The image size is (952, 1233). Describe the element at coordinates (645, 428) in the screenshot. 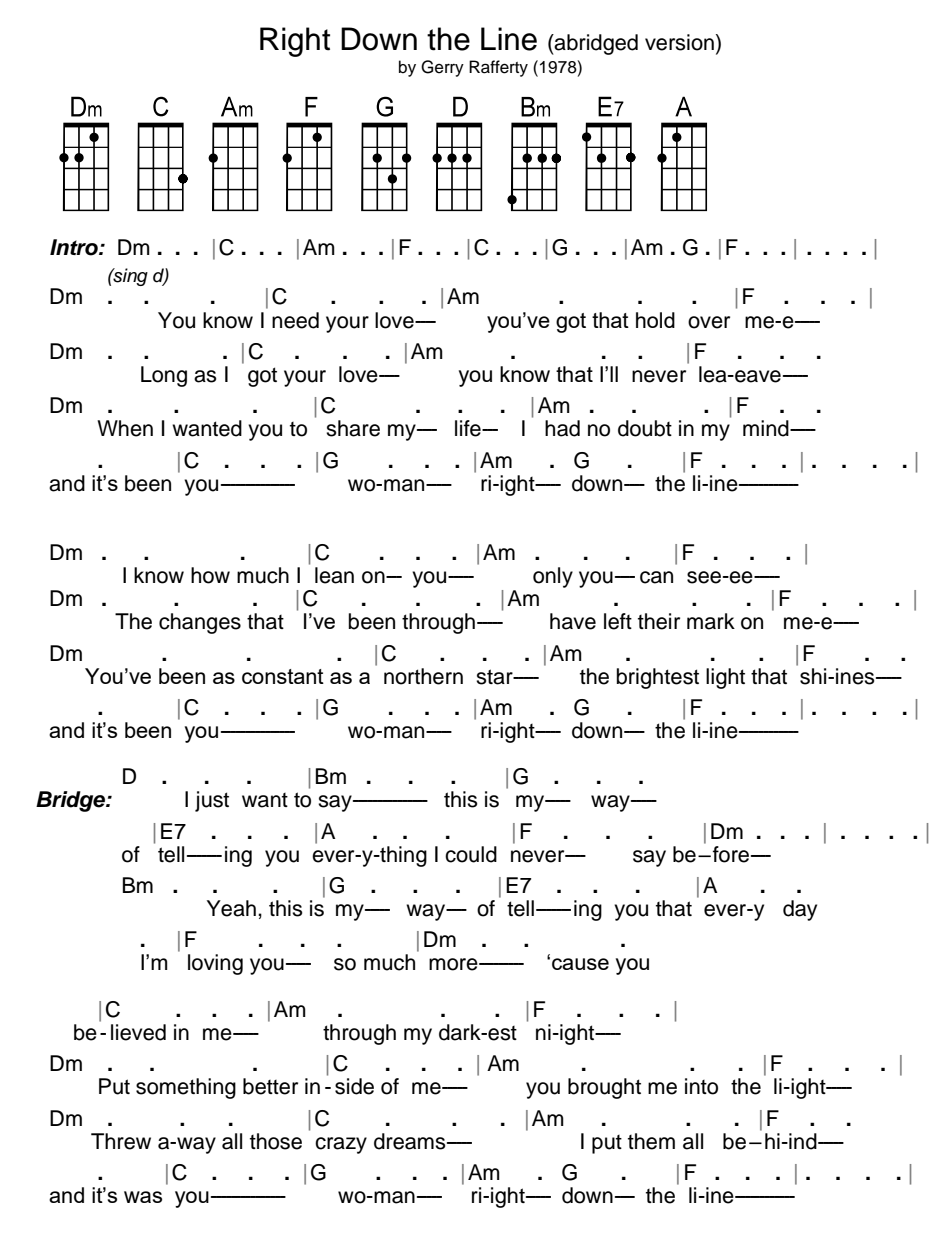

I see `doubt` at that location.
